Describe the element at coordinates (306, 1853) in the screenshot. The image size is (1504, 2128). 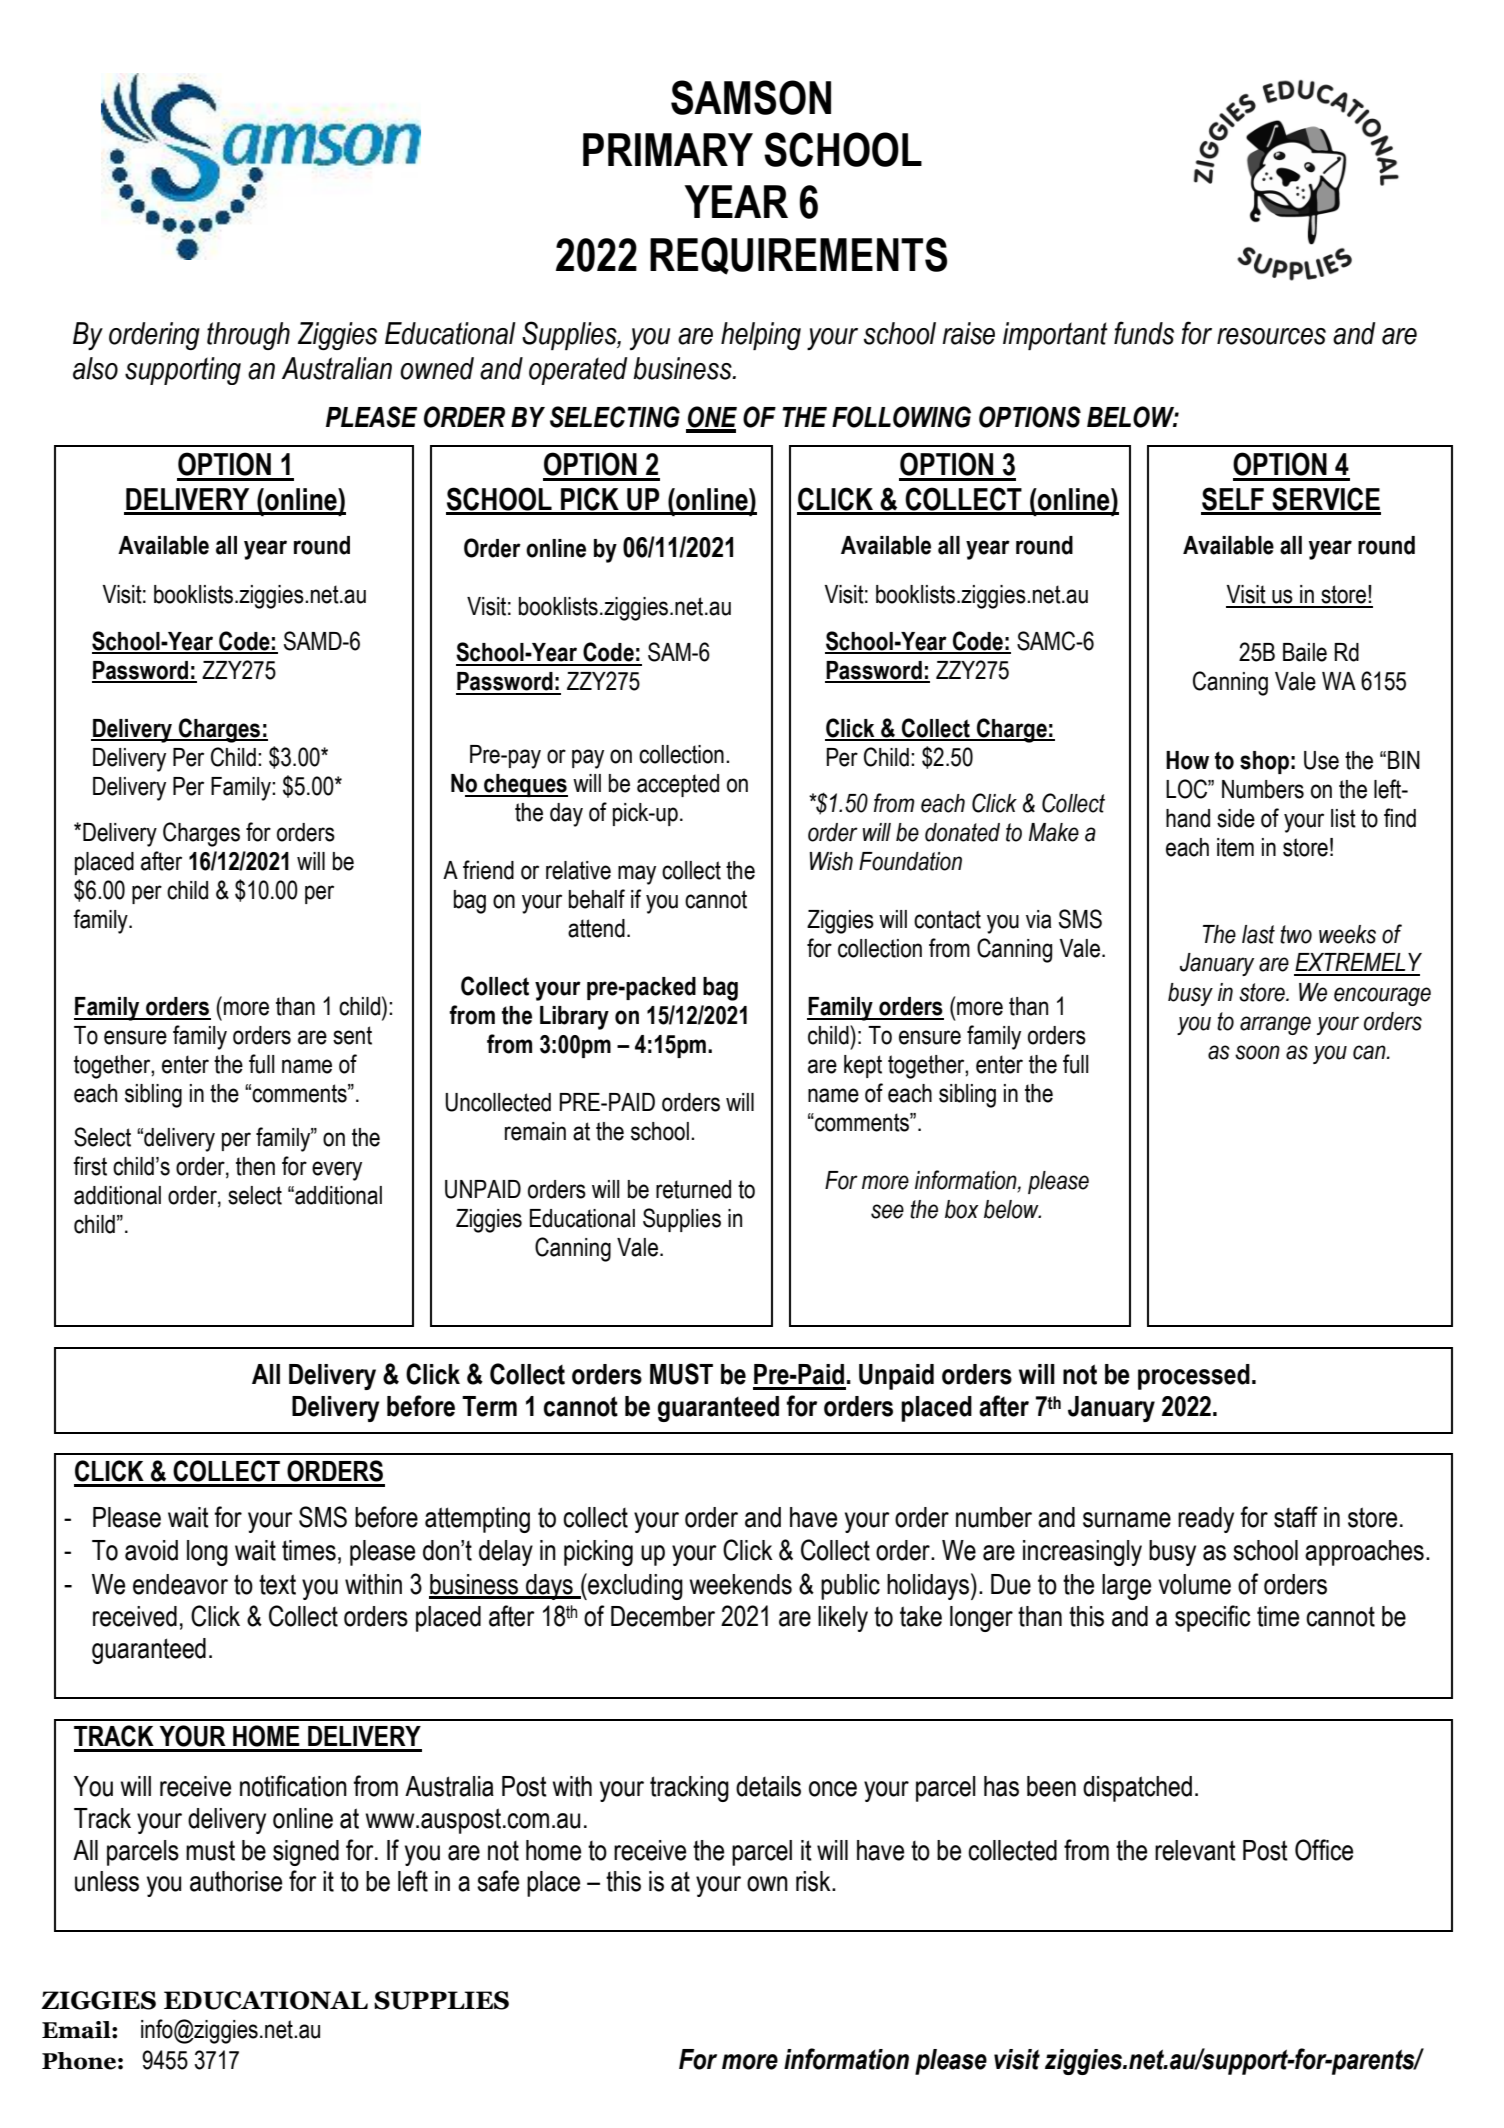
I see `signed` at that location.
